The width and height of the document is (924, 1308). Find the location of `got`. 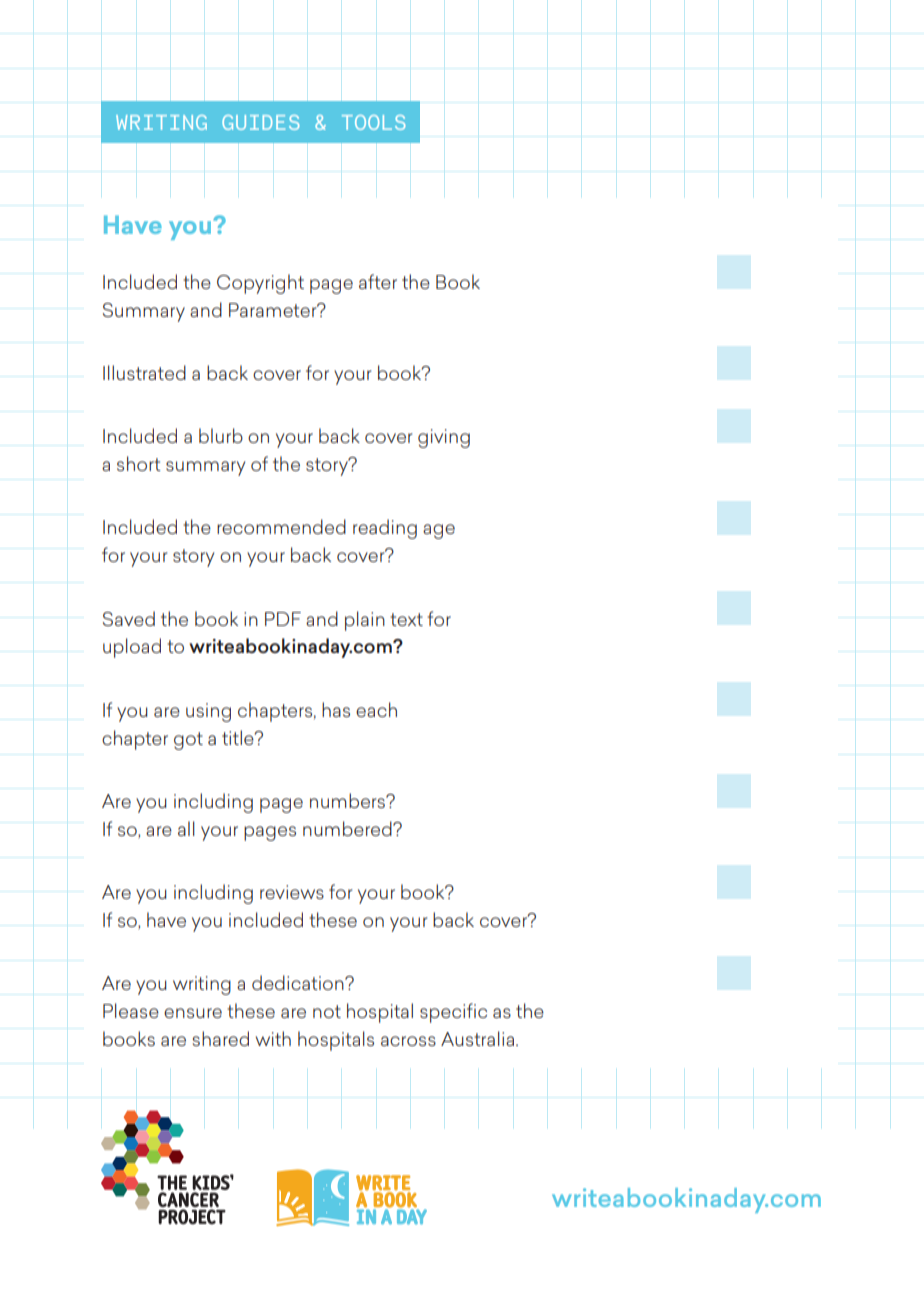

got is located at coordinates (188, 741).
